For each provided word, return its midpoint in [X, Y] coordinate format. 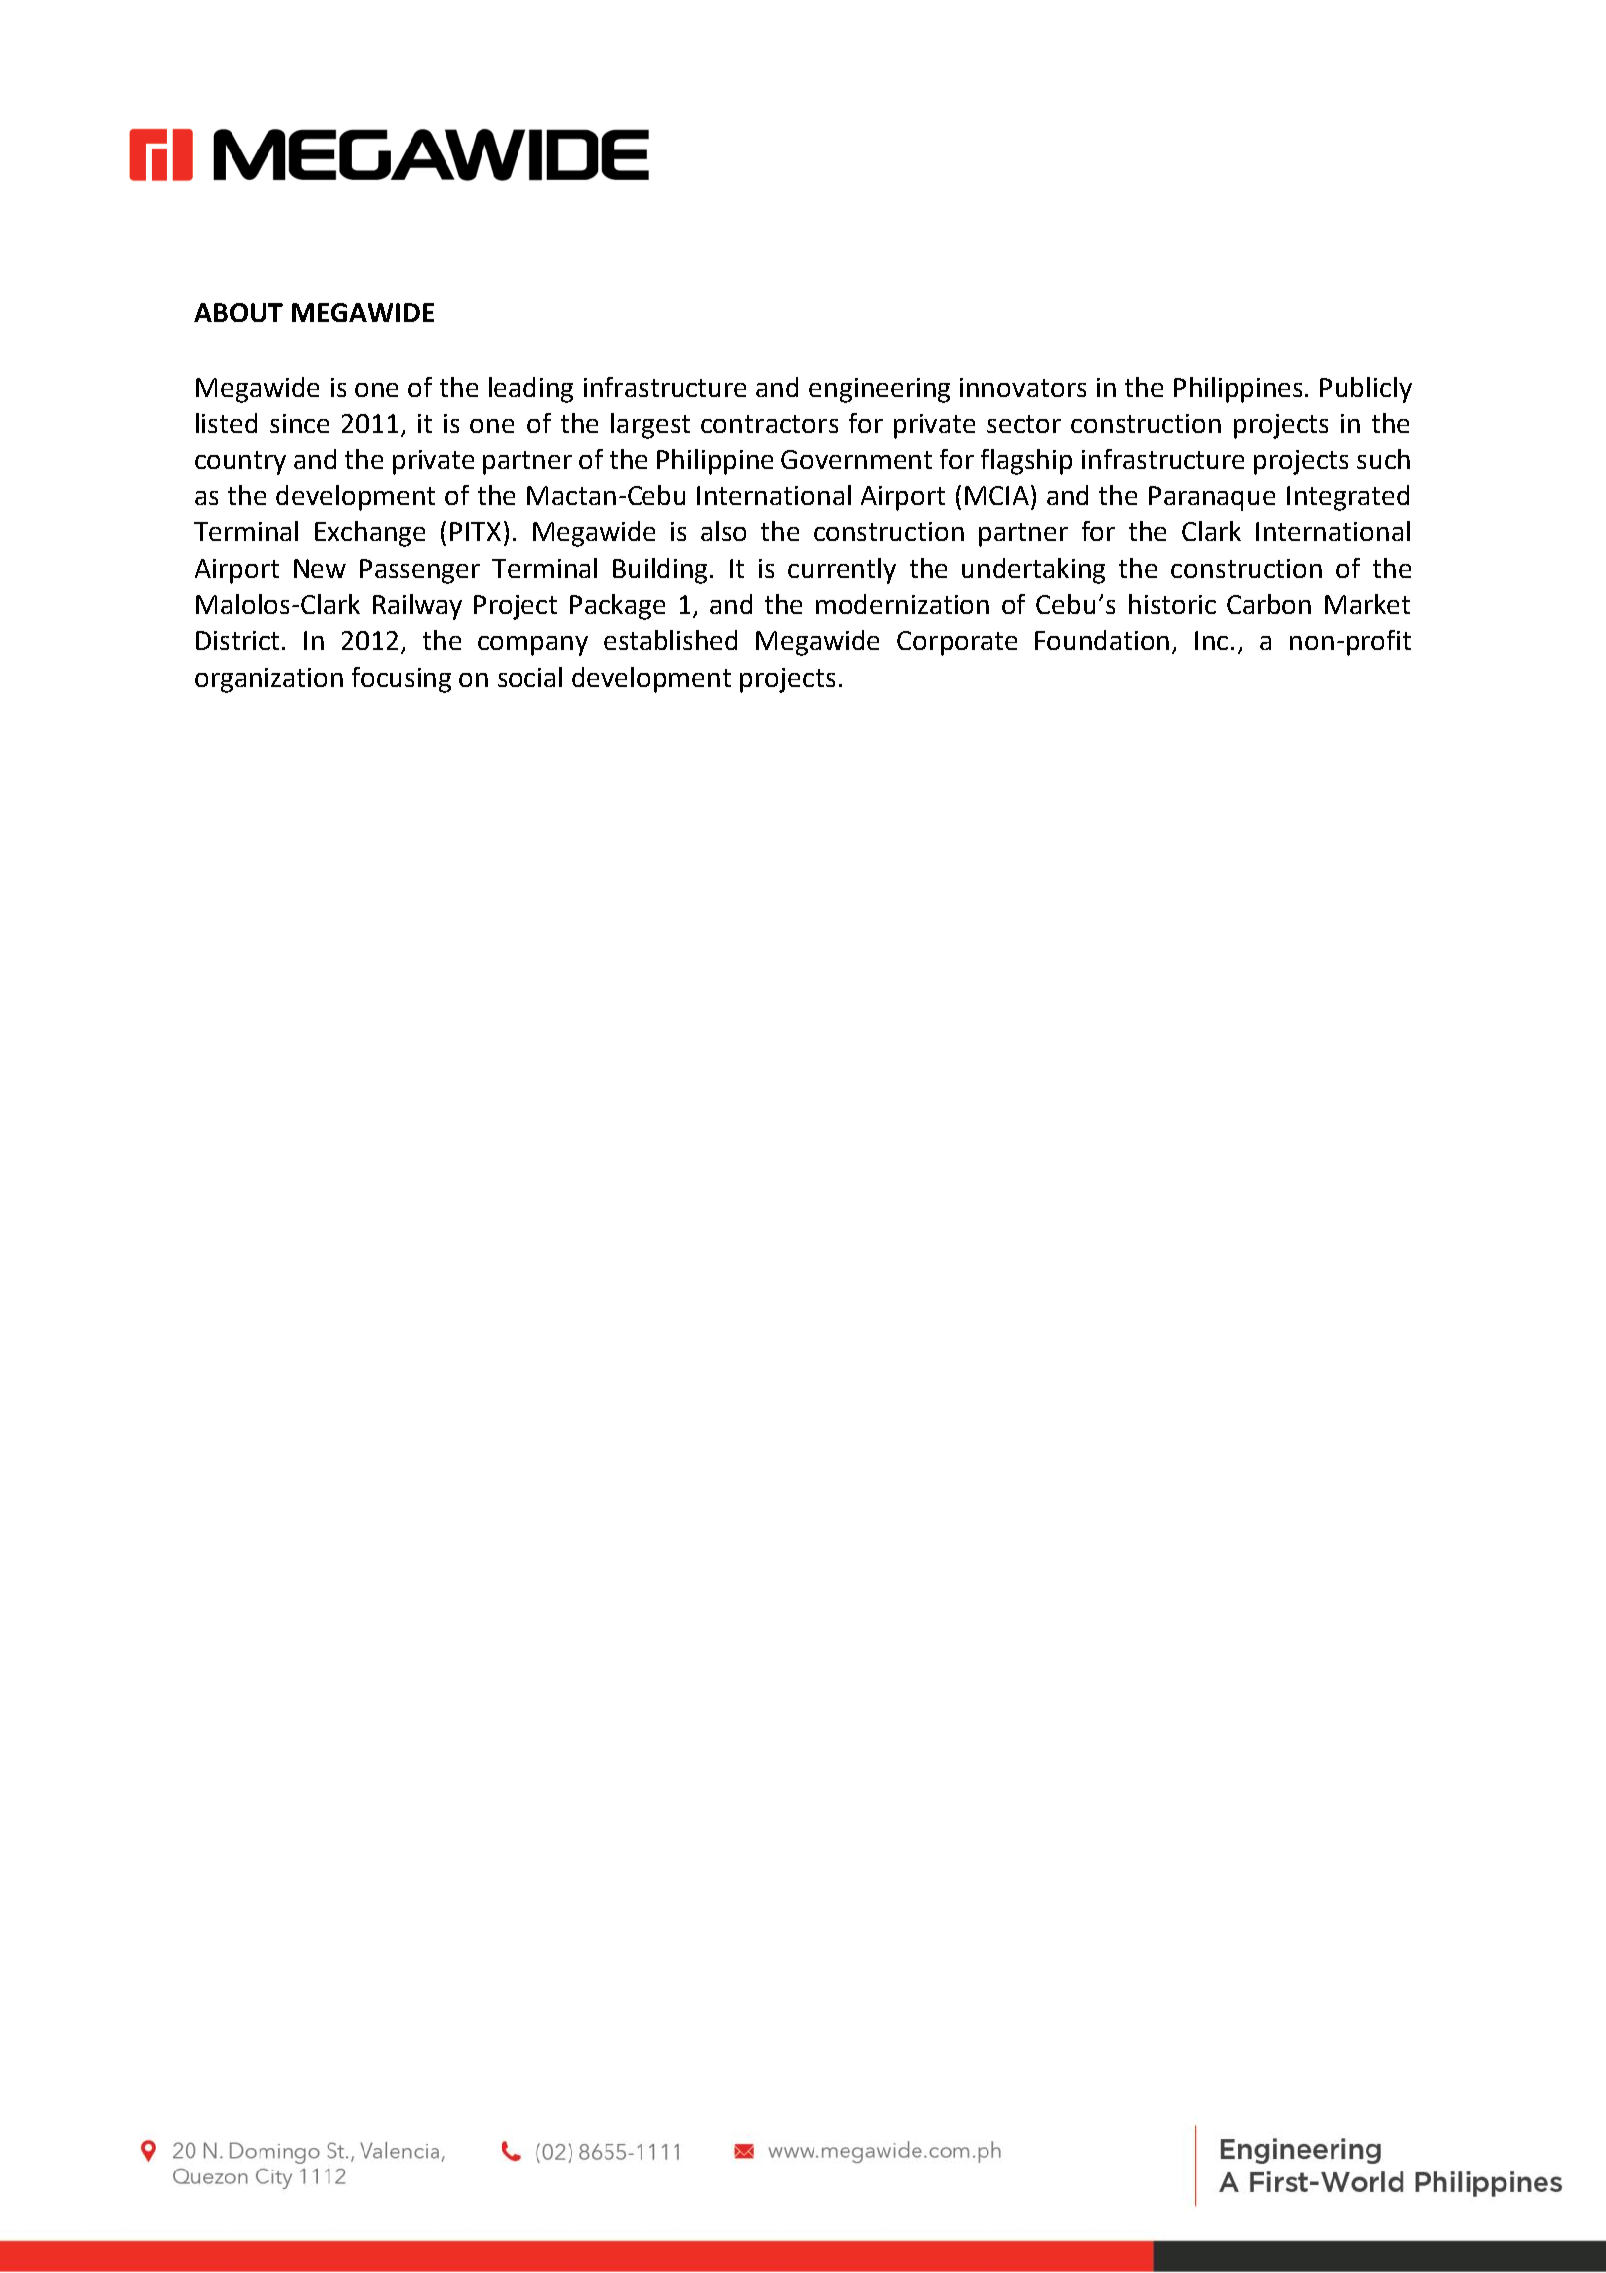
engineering [879, 390]
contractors [769, 424]
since [299, 423]
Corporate [957, 643]
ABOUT [238, 312]
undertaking [1033, 571]
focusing [401, 680]
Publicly [1366, 390]
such [1383, 459]
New [320, 568]
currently [842, 571]
